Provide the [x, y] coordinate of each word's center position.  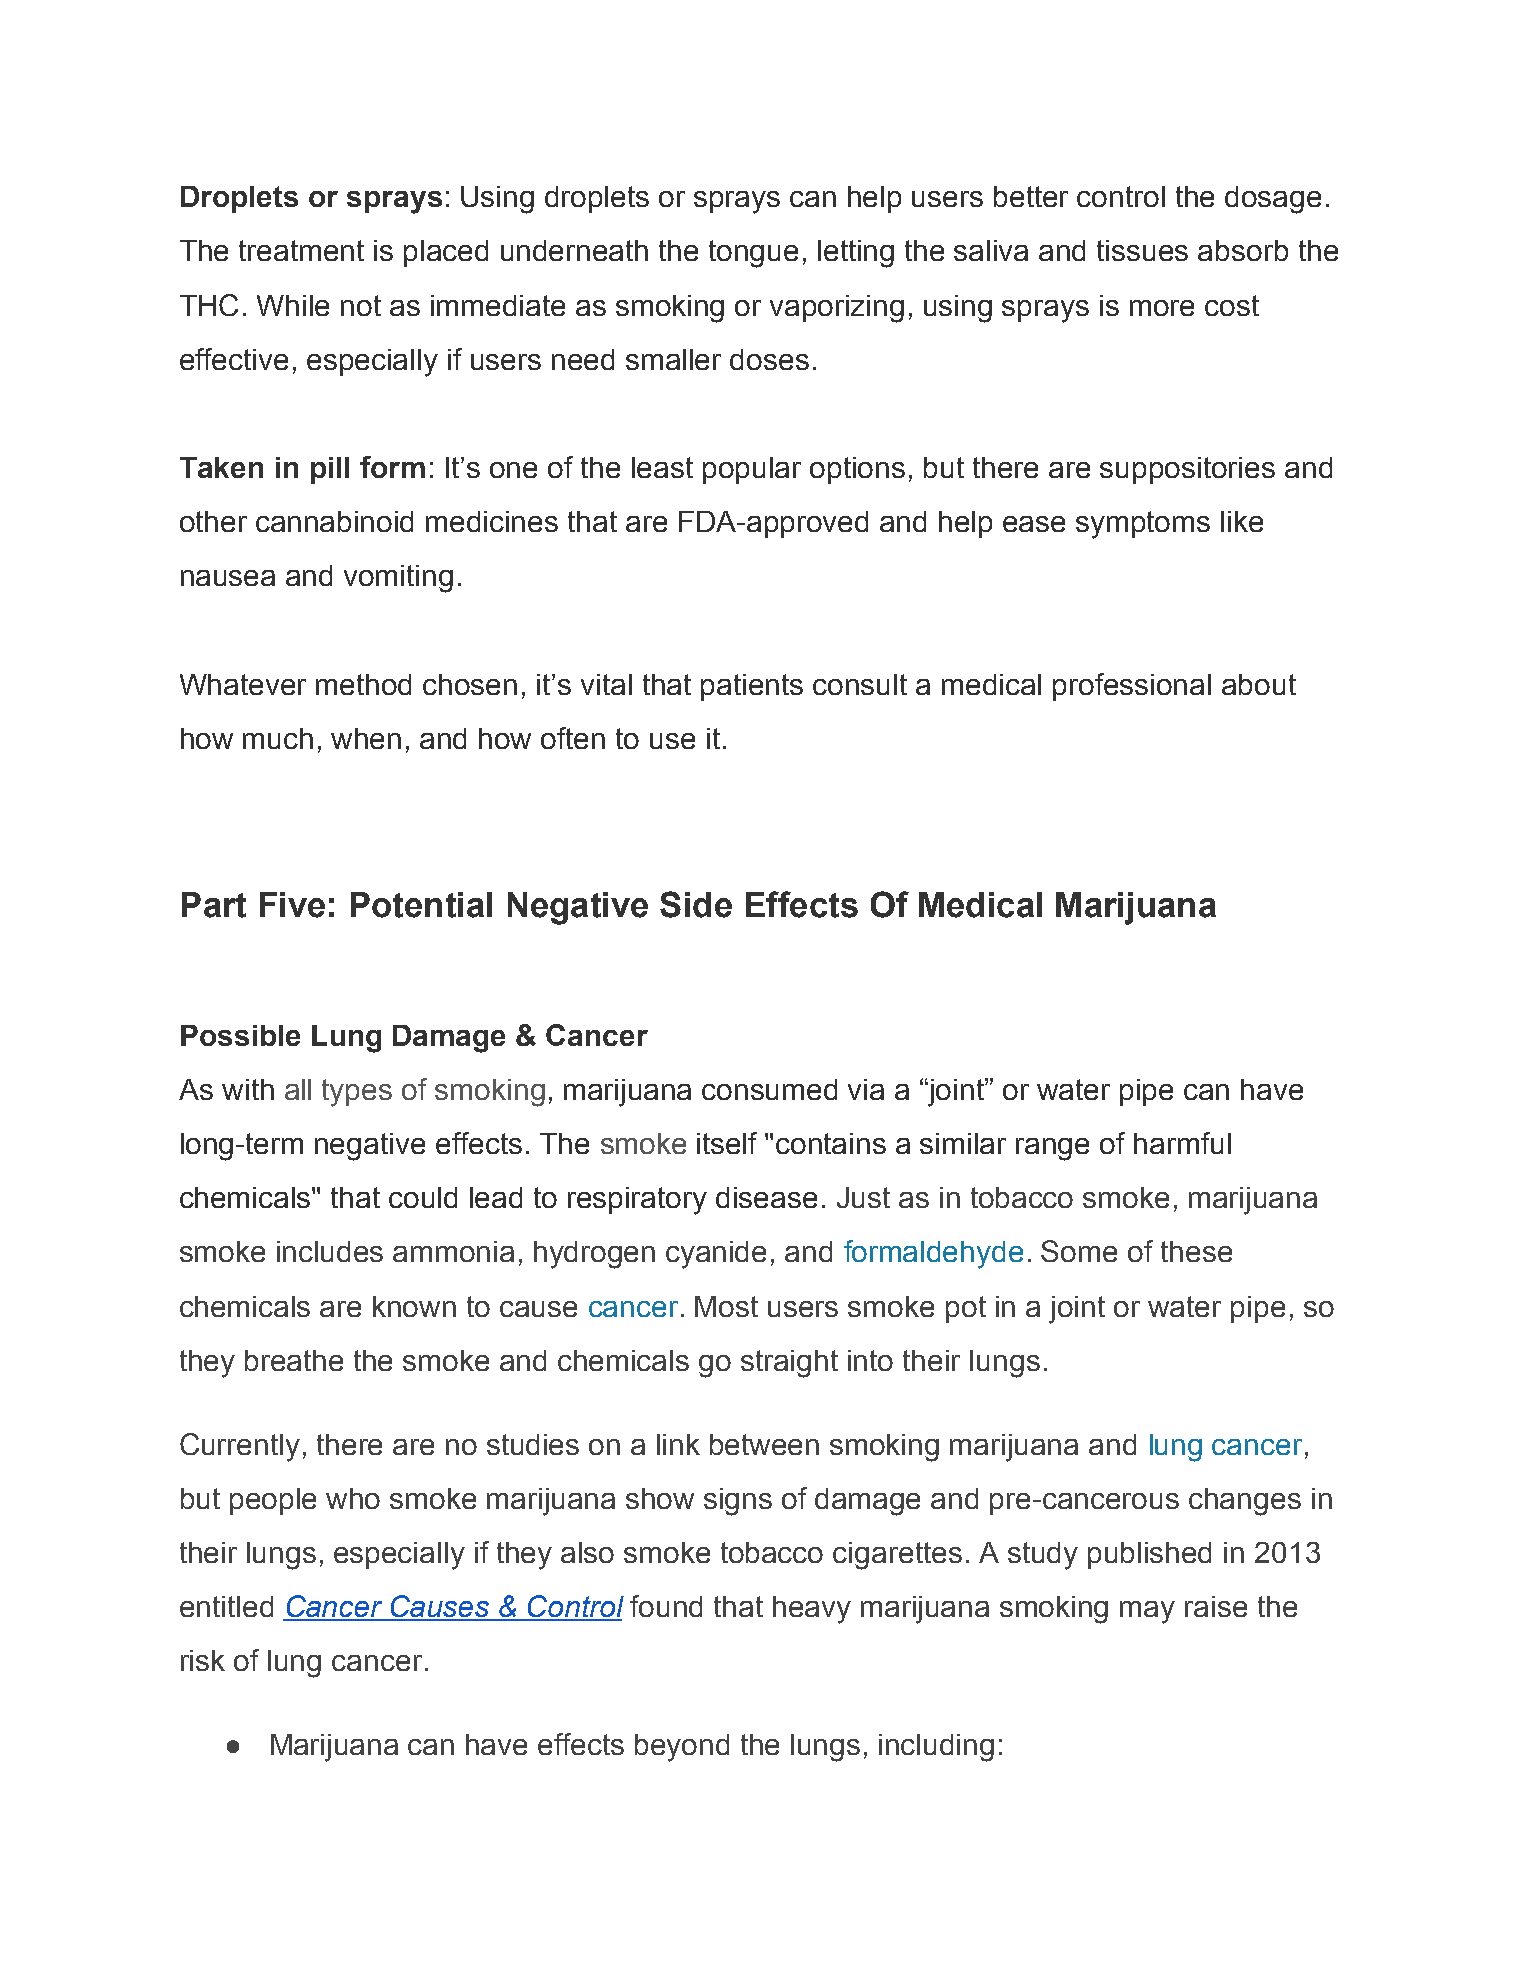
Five [292, 905]
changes [1245, 1502]
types [357, 1093]
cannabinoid [334, 521]
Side [696, 904]
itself [727, 1143]
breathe [294, 1360]
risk [203, 1660]
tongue [753, 254]
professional [1132, 687]
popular [752, 470]
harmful [1182, 1143]
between [764, 1444]
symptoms [1143, 525]
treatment [301, 250]
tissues [1142, 250]
